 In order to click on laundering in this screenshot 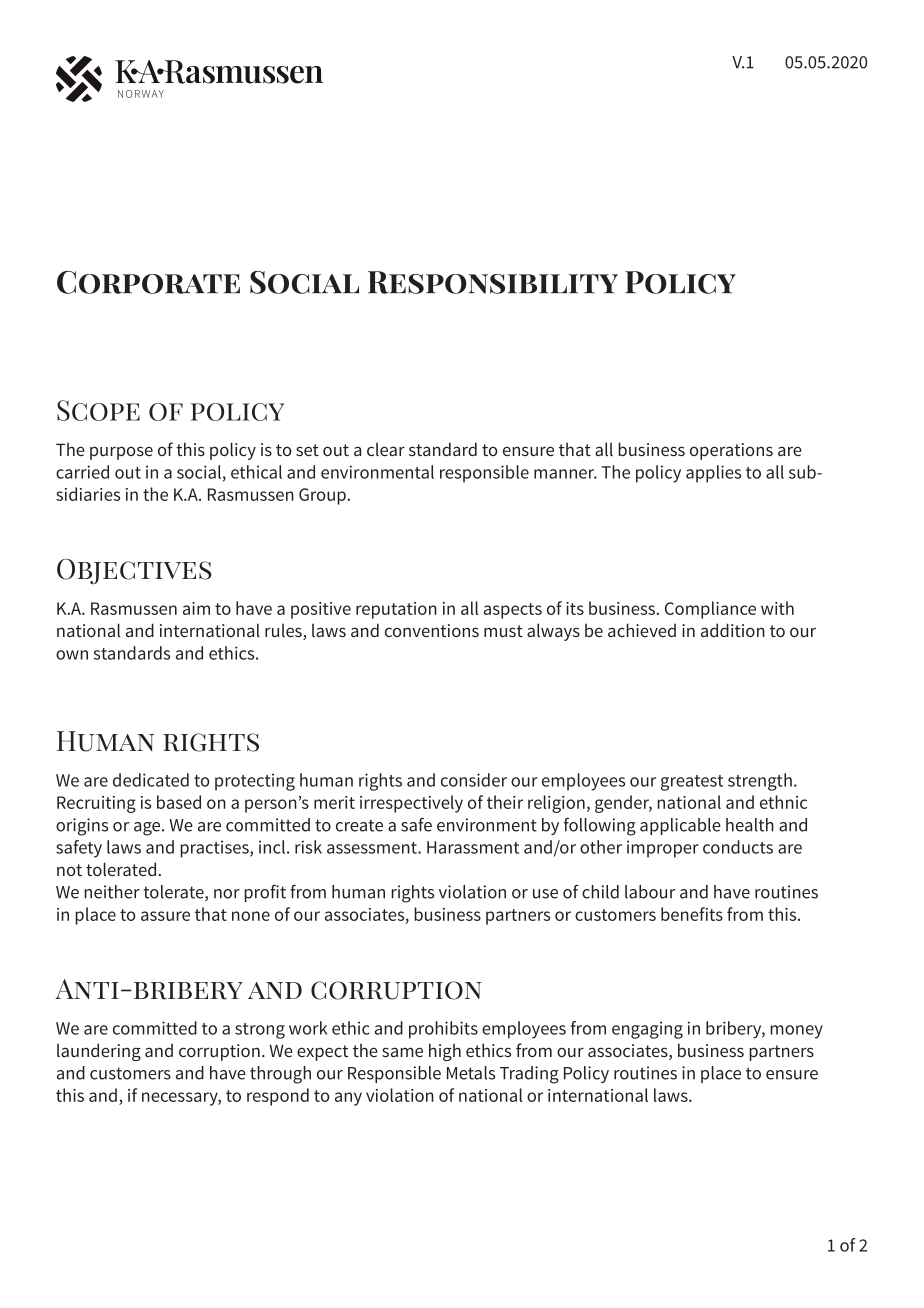, I will do `click(99, 1052)`.
